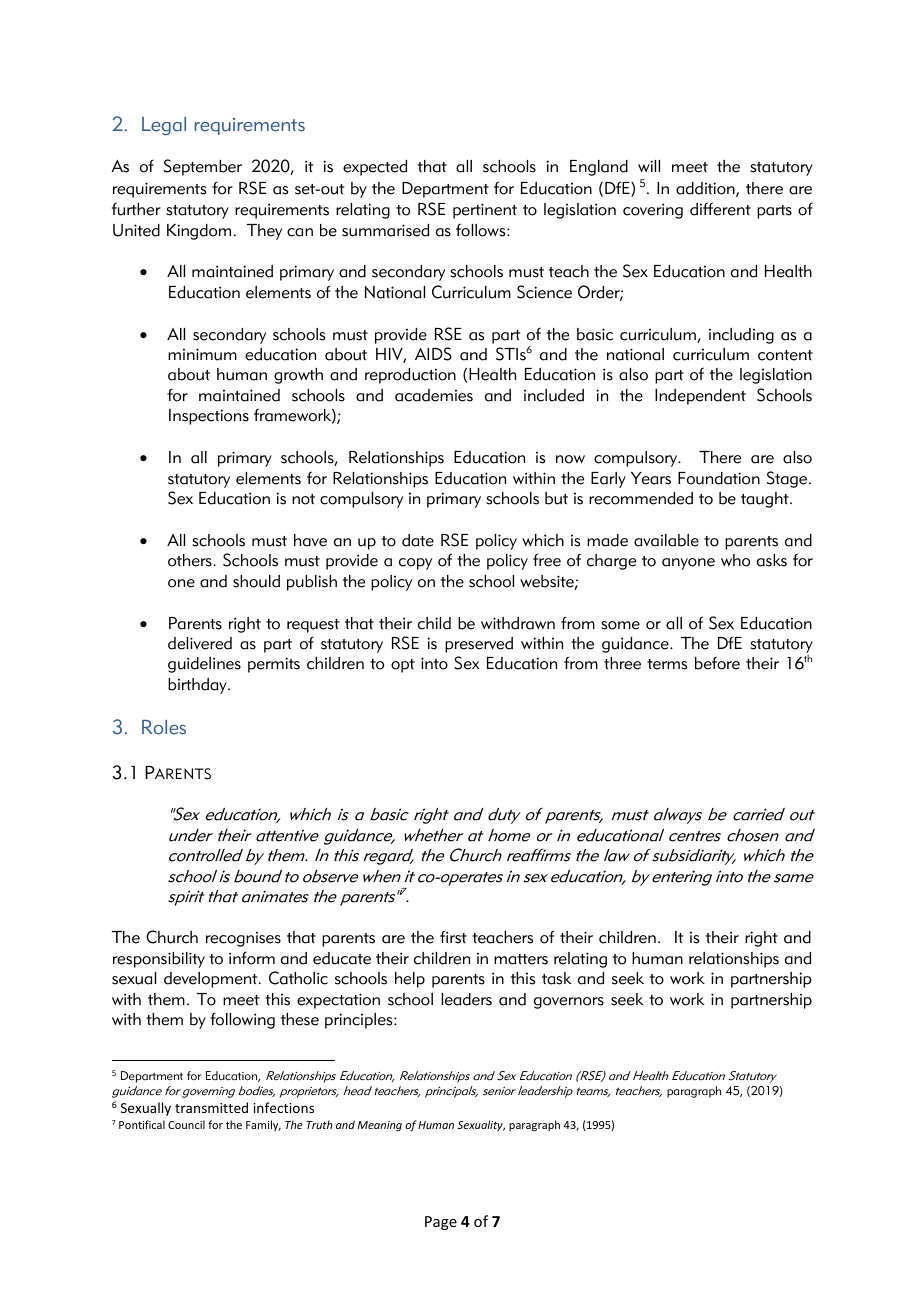 This screenshot has height=1308, width=924. I want to click on Inspections, so click(209, 417).
